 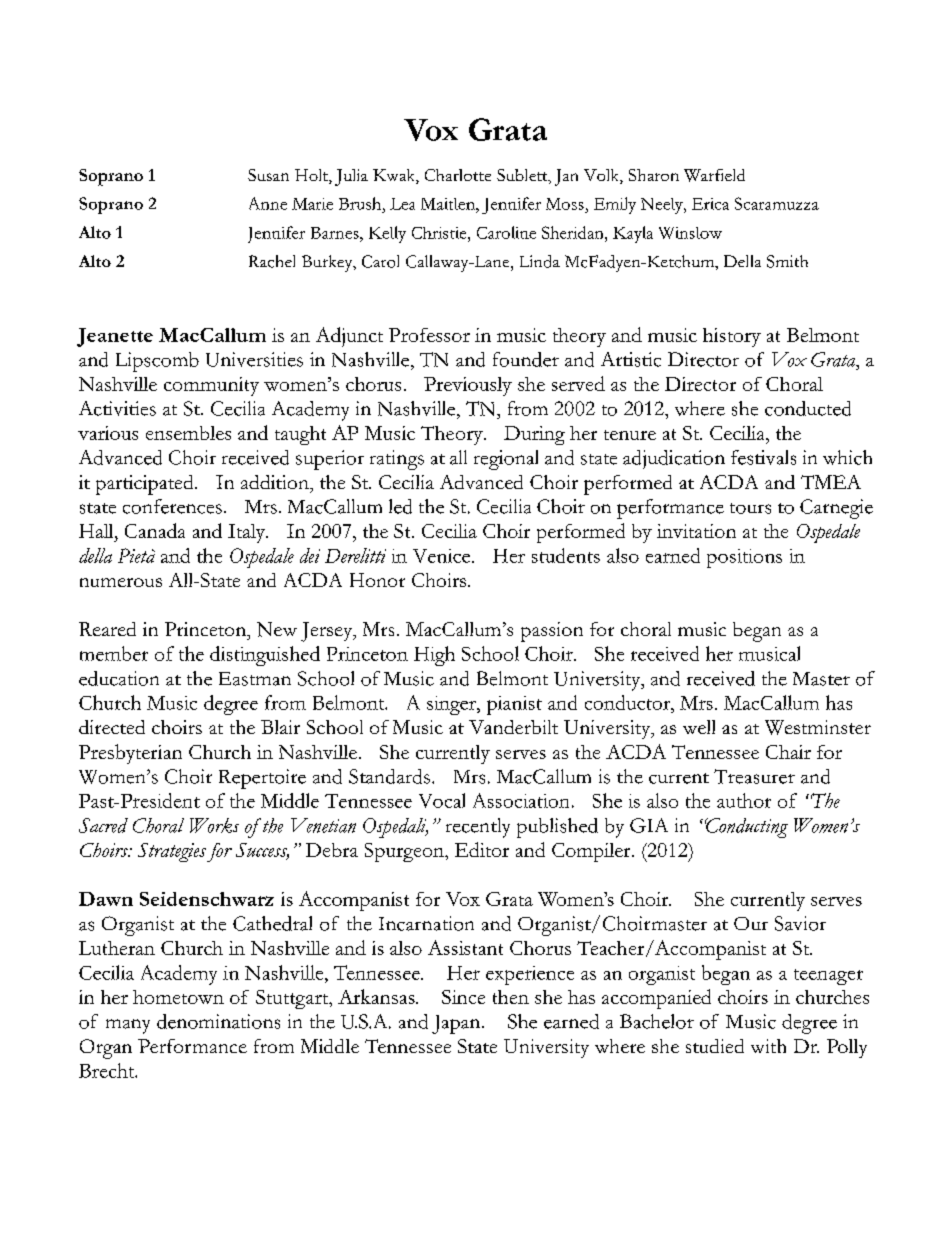 What do you see at coordinates (121, 582) in the screenshot?
I see `numerous` at bounding box center [121, 582].
